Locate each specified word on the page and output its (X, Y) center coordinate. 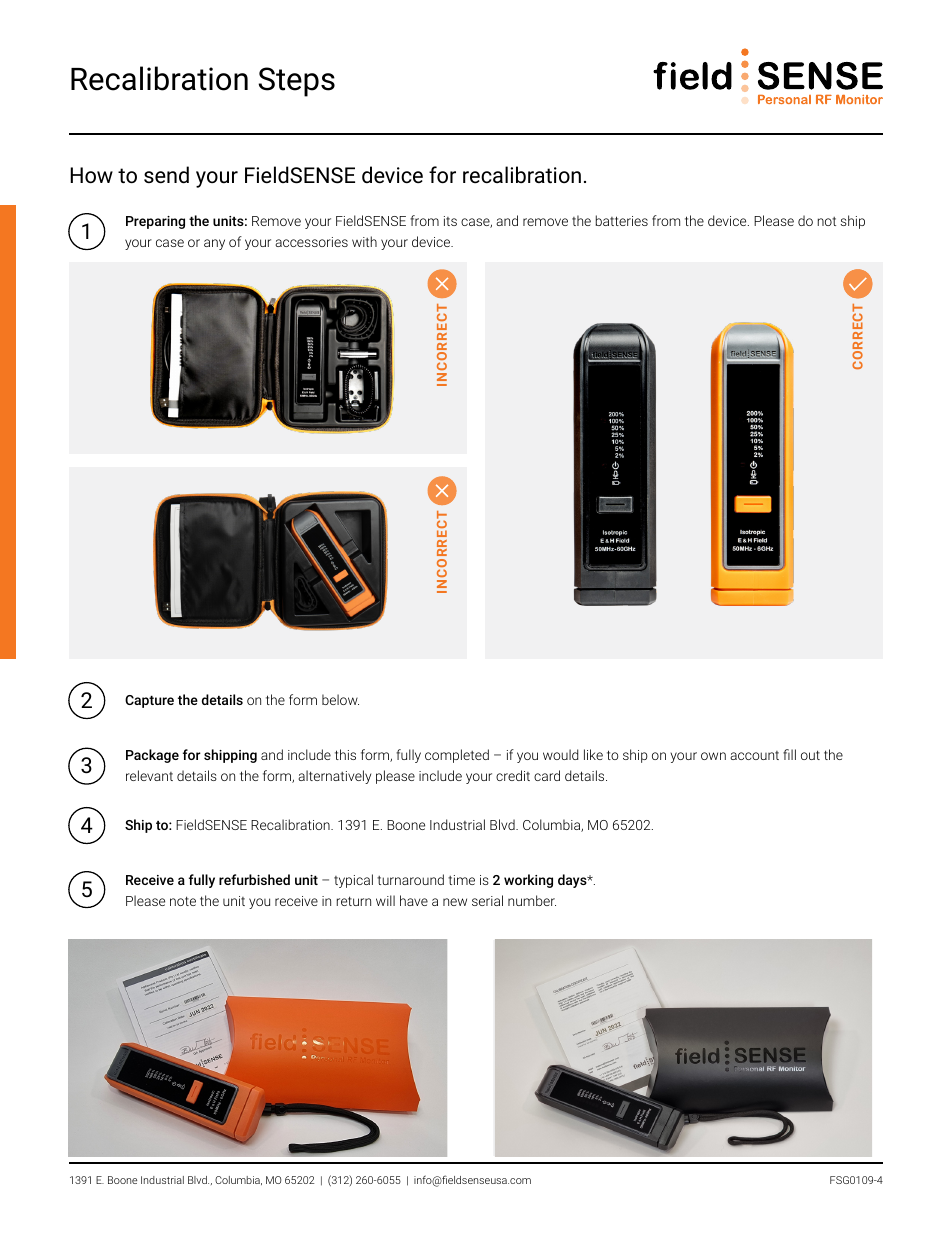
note (183, 901)
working (528, 881)
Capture (149, 701)
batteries (622, 220)
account (754, 755)
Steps (296, 82)
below (340, 699)
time (461, 880)
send (166, 175)
